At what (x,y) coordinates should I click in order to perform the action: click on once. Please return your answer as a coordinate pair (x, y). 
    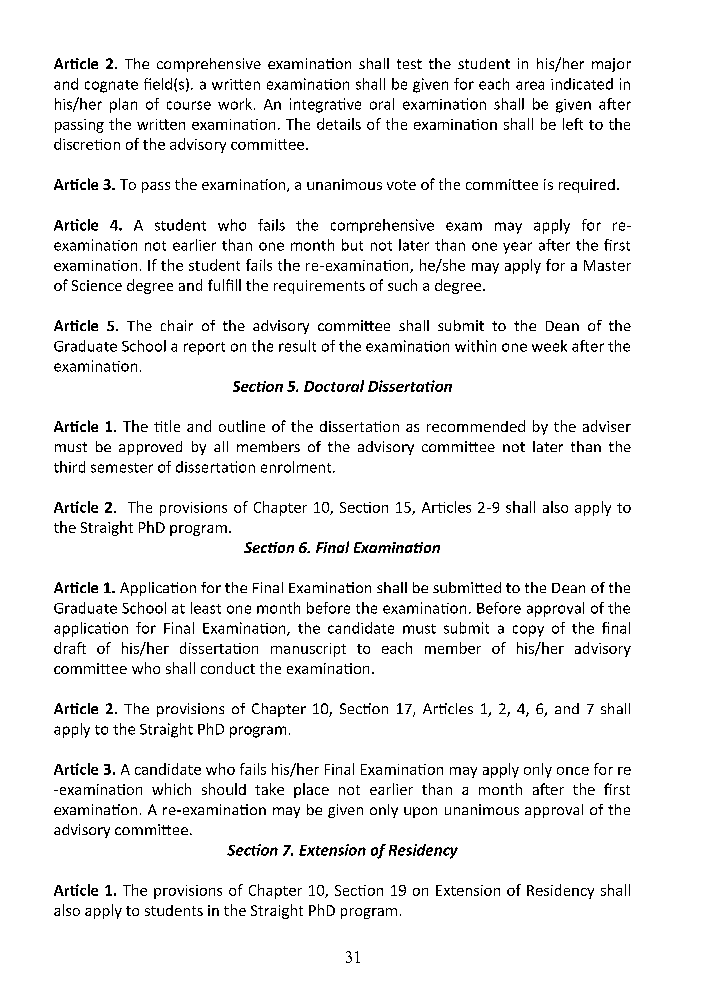
    Looking at the image, I should click on (573, 771).
